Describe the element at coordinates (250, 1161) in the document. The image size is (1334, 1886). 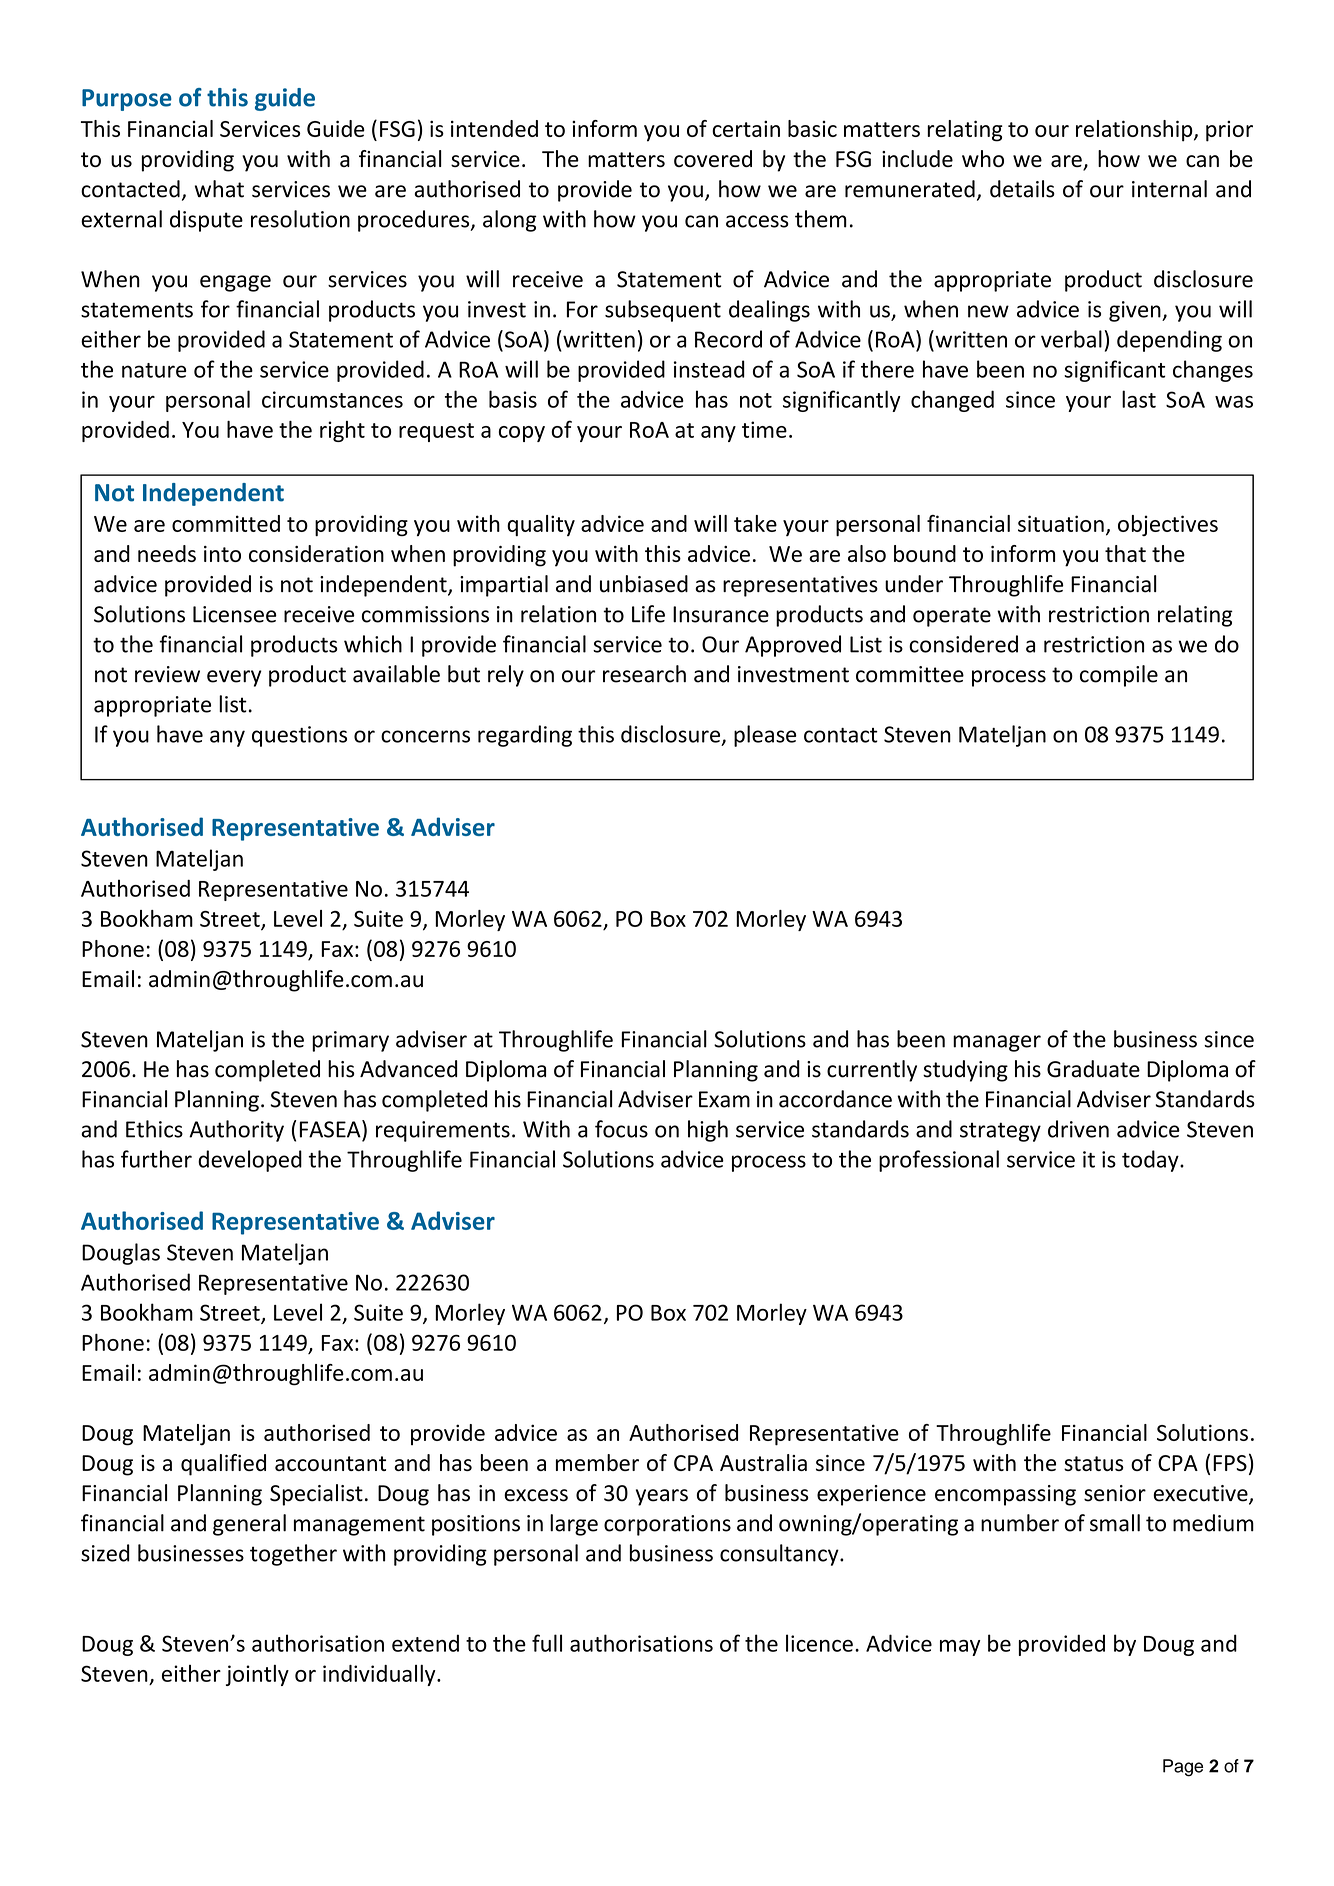
I see `developed` at that location.
